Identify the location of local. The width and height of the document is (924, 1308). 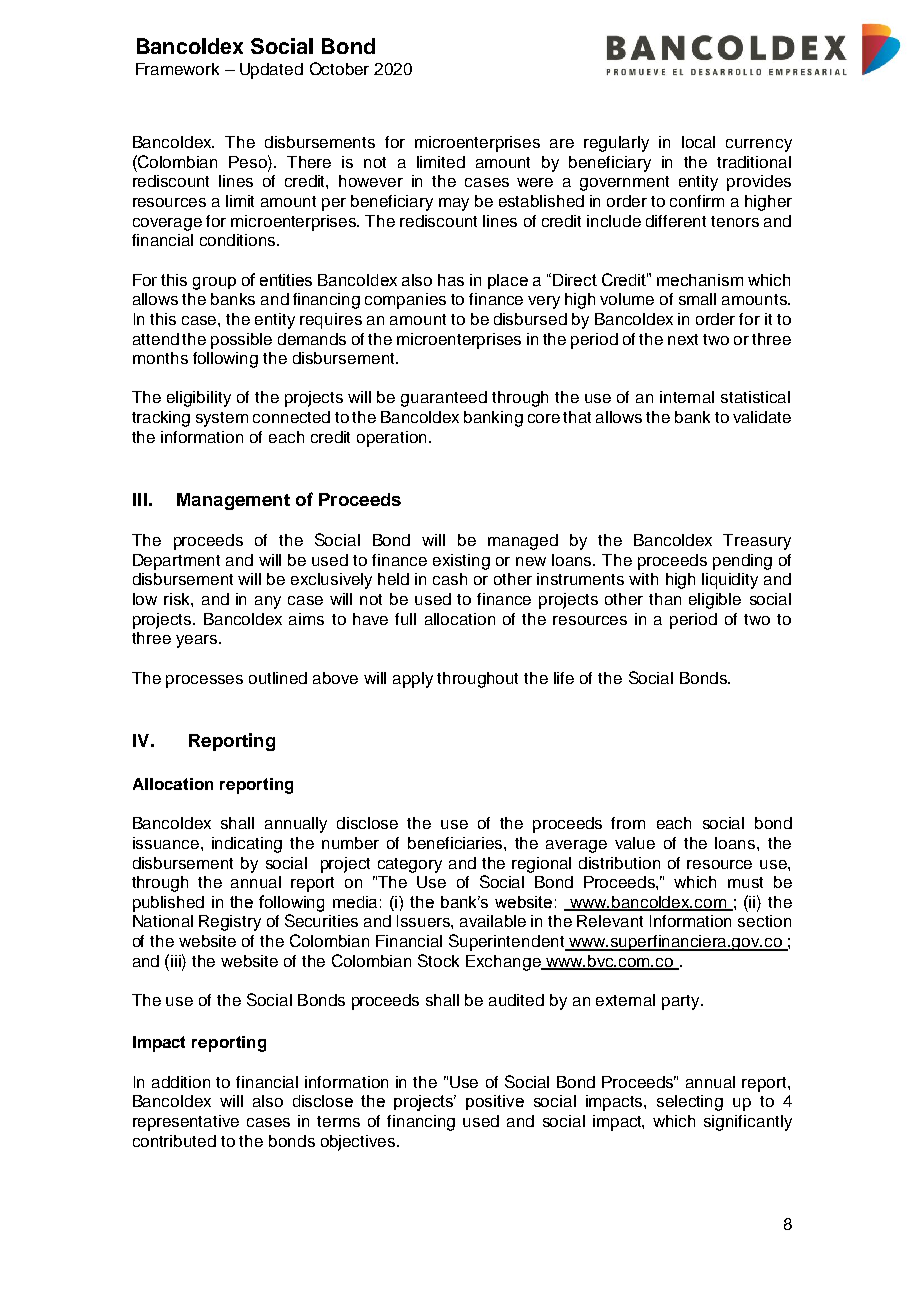
(698, 142).
